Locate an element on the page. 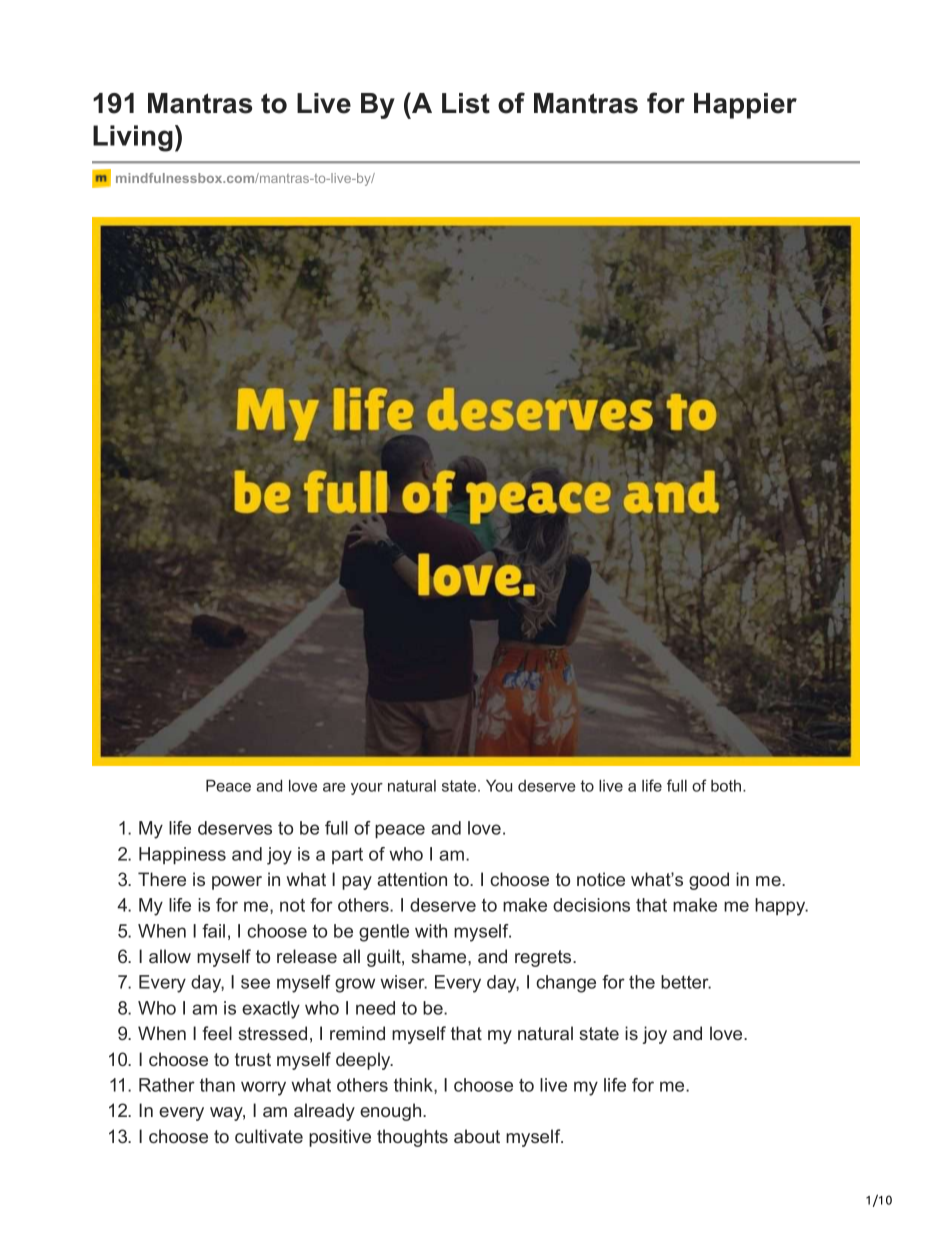 The image size is (952, 1233). both is located at coordinates (726, 786).
